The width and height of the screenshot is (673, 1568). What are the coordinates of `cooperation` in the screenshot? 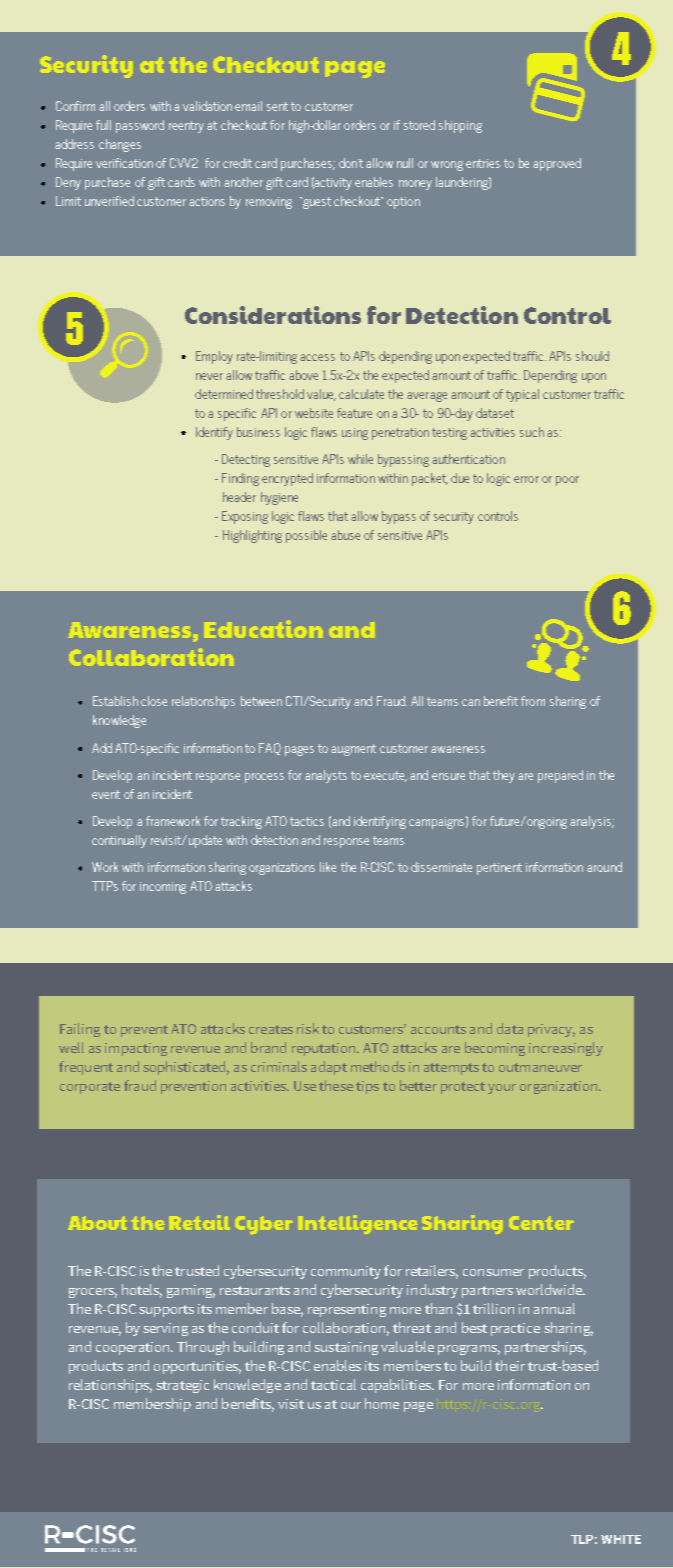 It's located at (134, 1348).
